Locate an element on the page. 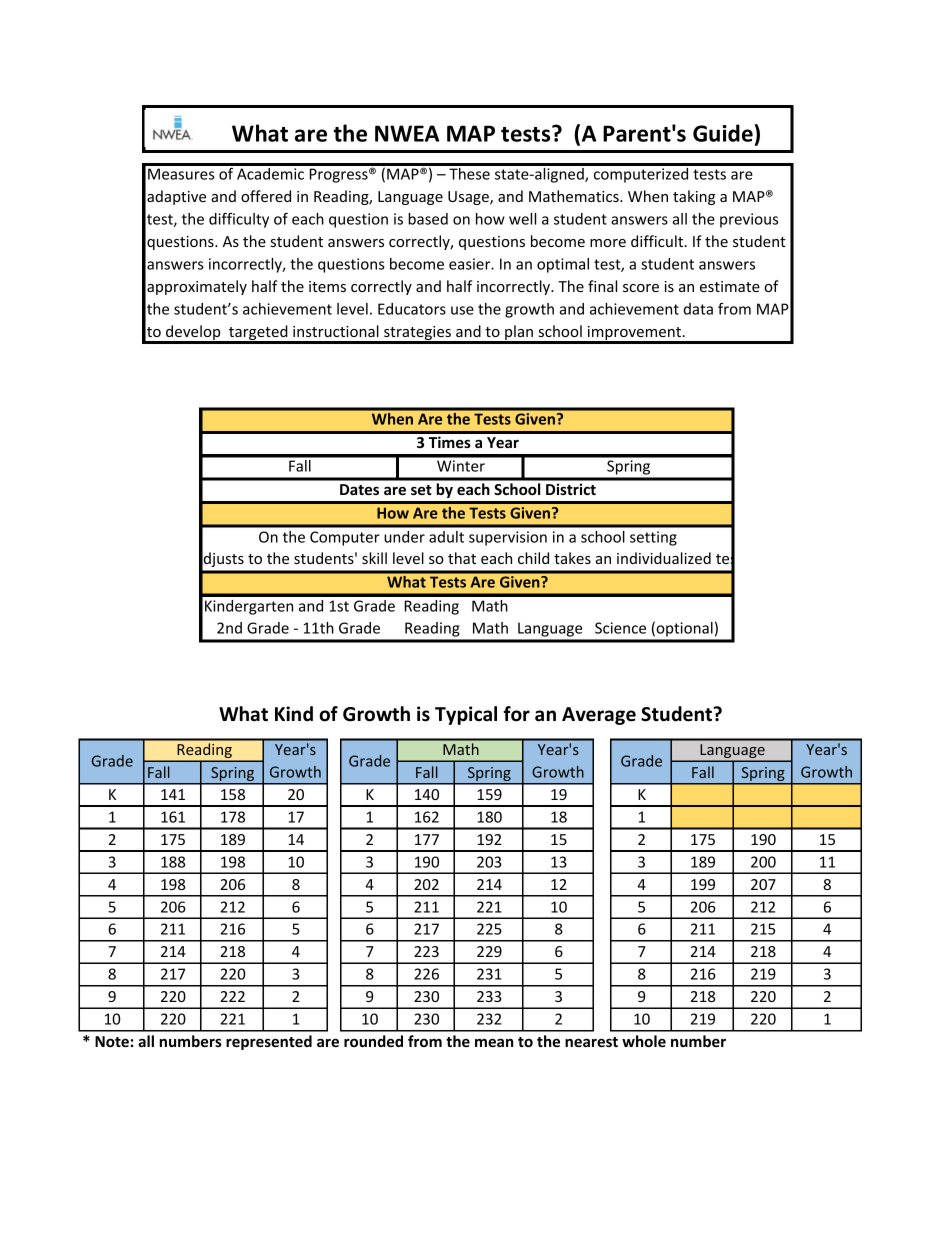 Image resolution: width=952 pixels, height=1233 pixels. Typical is located at coordinates (466, 715).
